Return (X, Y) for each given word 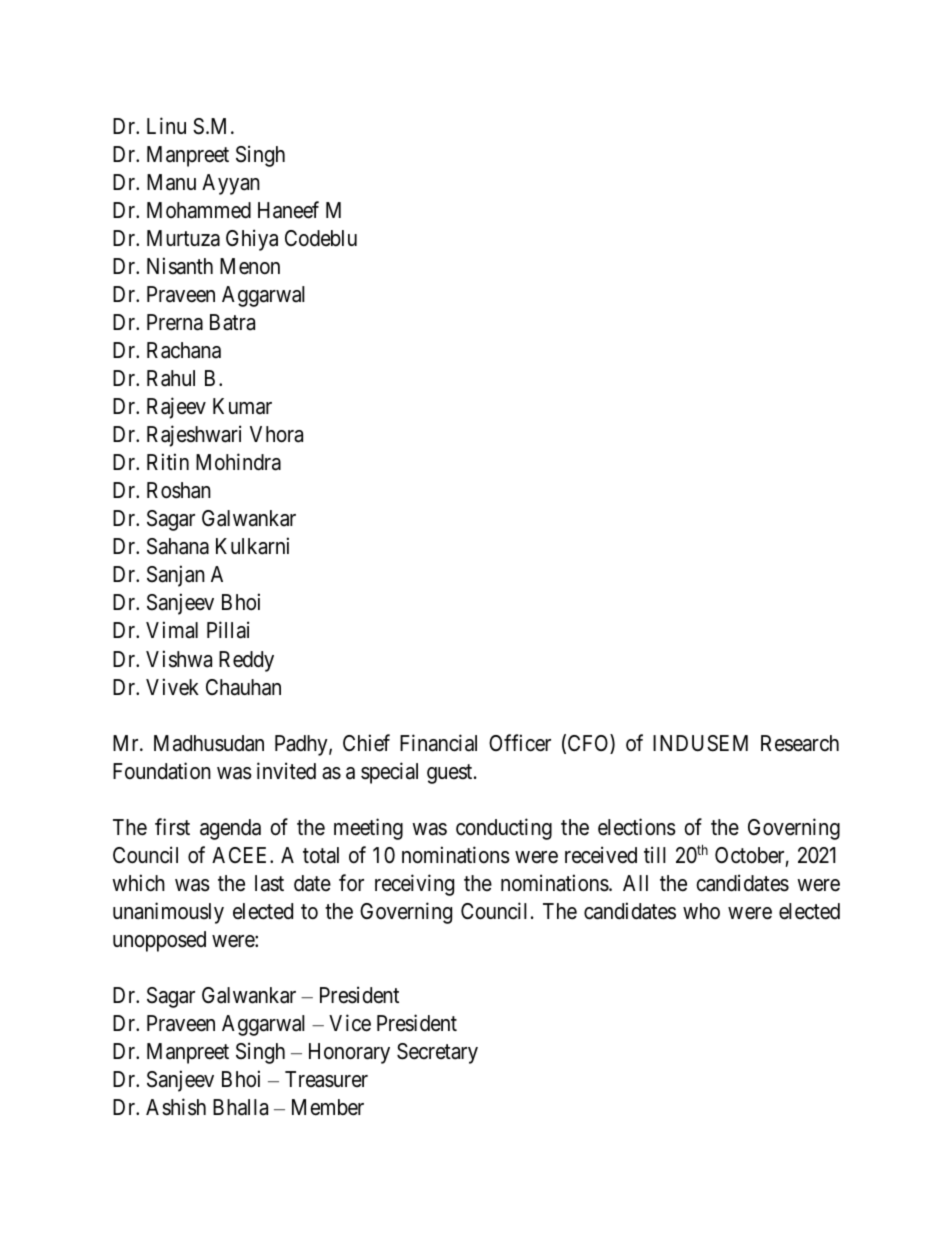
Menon (250, 266)
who (701, 911)
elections (637, 827)
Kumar (242, 406)
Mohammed (199, 210)
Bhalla (240, 1107)
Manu (171, 182)
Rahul (171, 378)
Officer (520, 743)
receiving (414, 885)
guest (451, 774)
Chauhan (243, 687)
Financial (438, 743)
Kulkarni (252, 546)
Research (800, 743)
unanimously (168, 913)
